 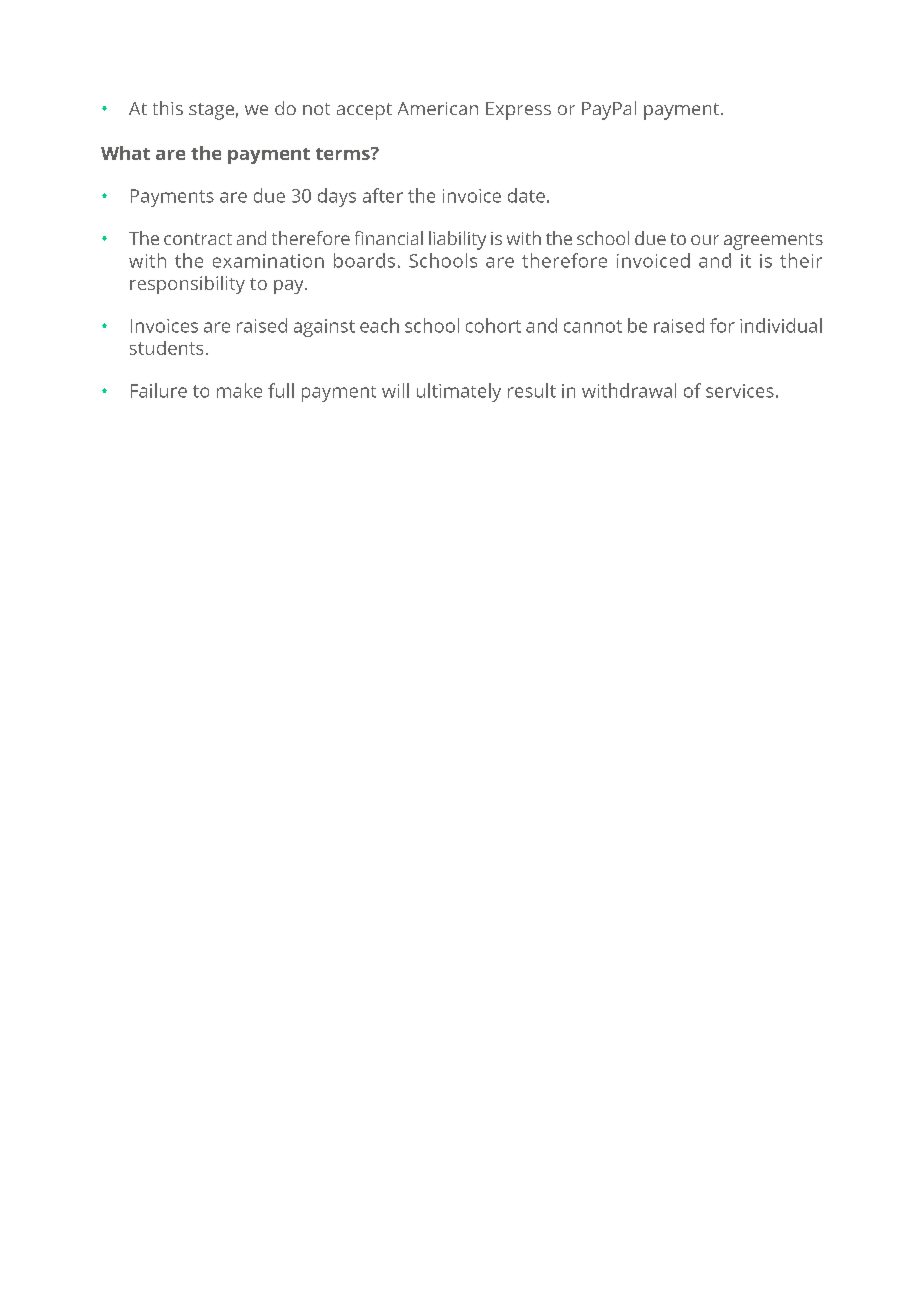 I want to click on make, so click(x=239, y=390).
